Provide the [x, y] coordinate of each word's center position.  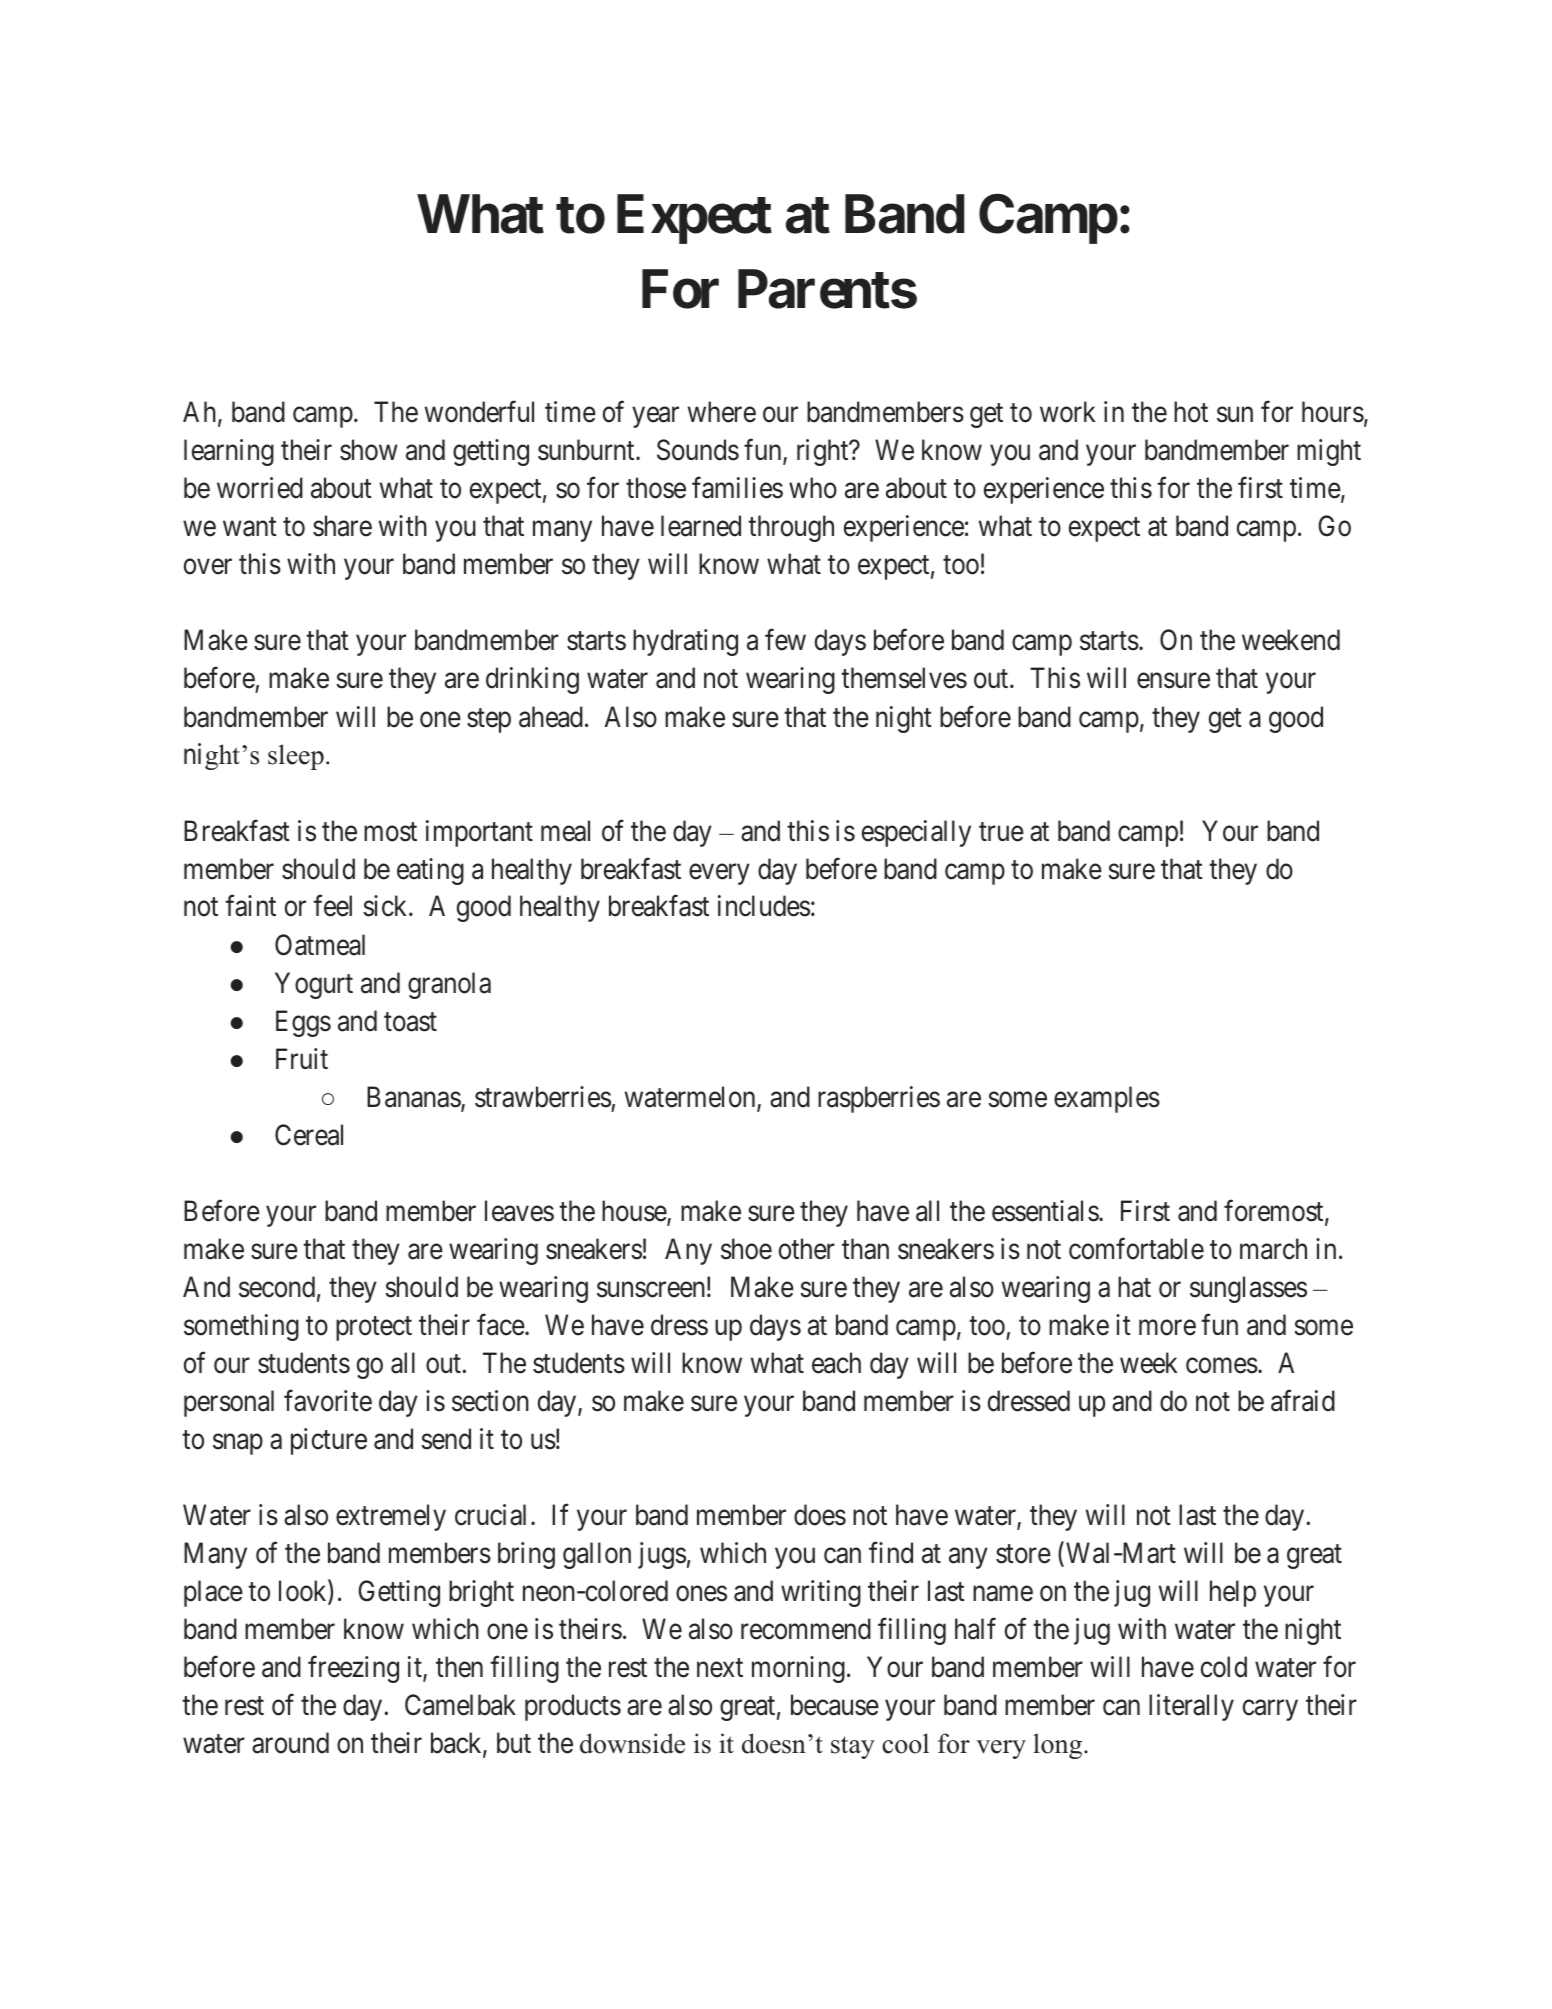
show [369, 450]
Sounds [698, 450]
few [785, 640]
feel [332, 906]
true [1001, 832]
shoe [746, 1249]
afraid [1303, 1401]
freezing [353, 1669]
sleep [296, 757]
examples [1107, 1099]
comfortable [1136, 1249]
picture [329, 1441]
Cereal [309, 1135]
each [836, 1363]
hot [1191, 412]
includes [764, 906]
